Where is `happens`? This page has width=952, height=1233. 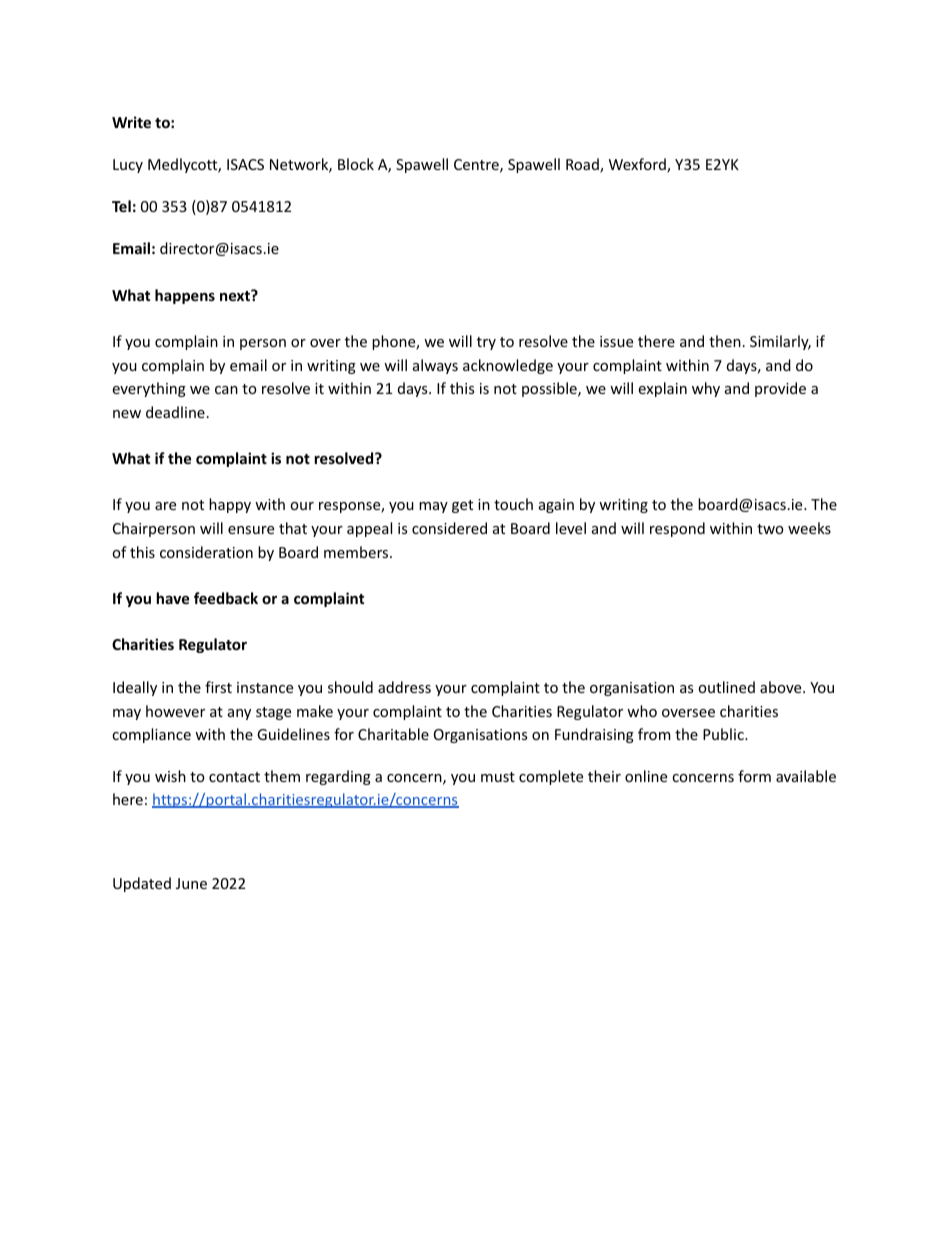 happens is located at coordinates (185, 296).
